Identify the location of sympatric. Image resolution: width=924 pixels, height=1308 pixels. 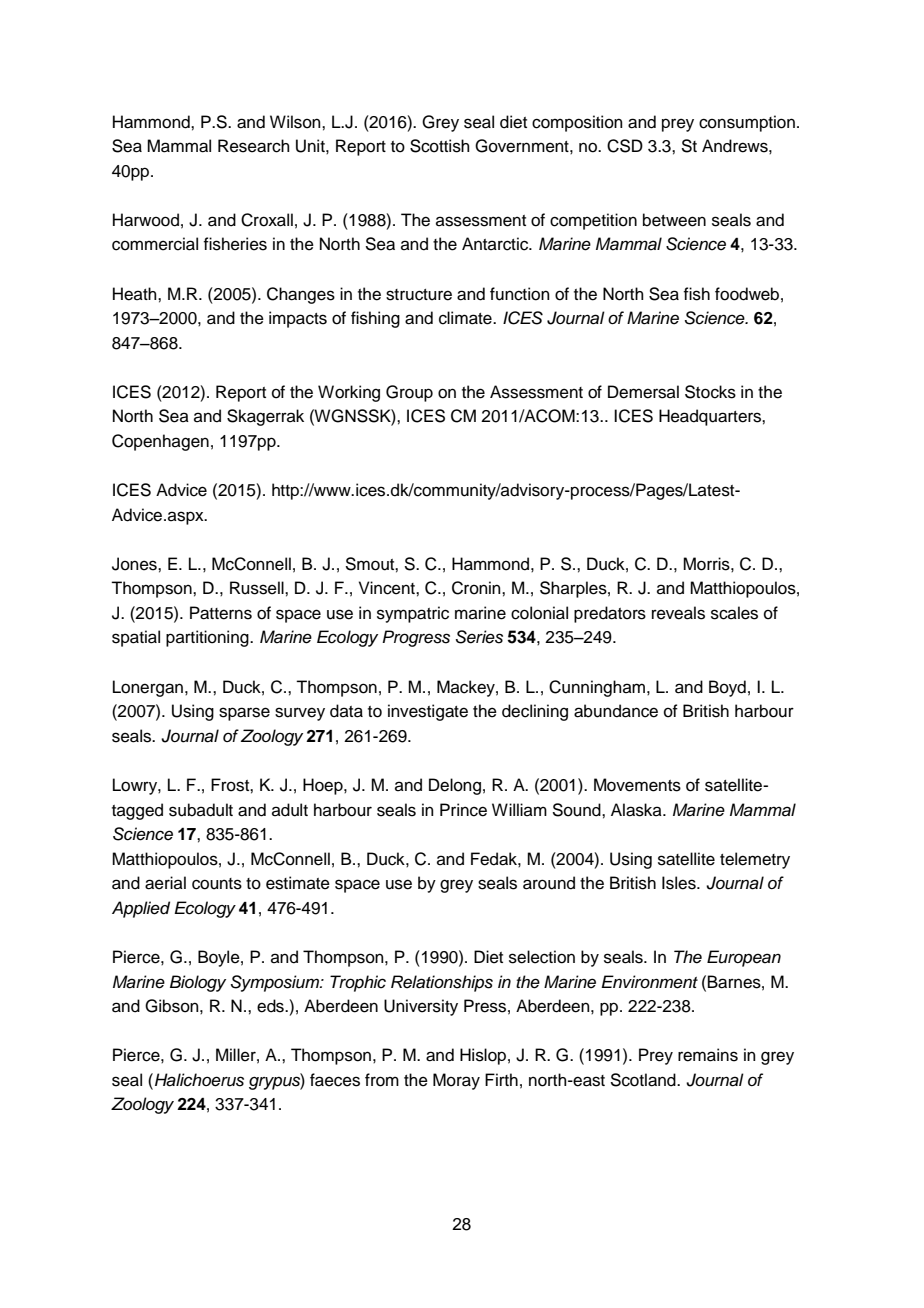
(413, 614).
